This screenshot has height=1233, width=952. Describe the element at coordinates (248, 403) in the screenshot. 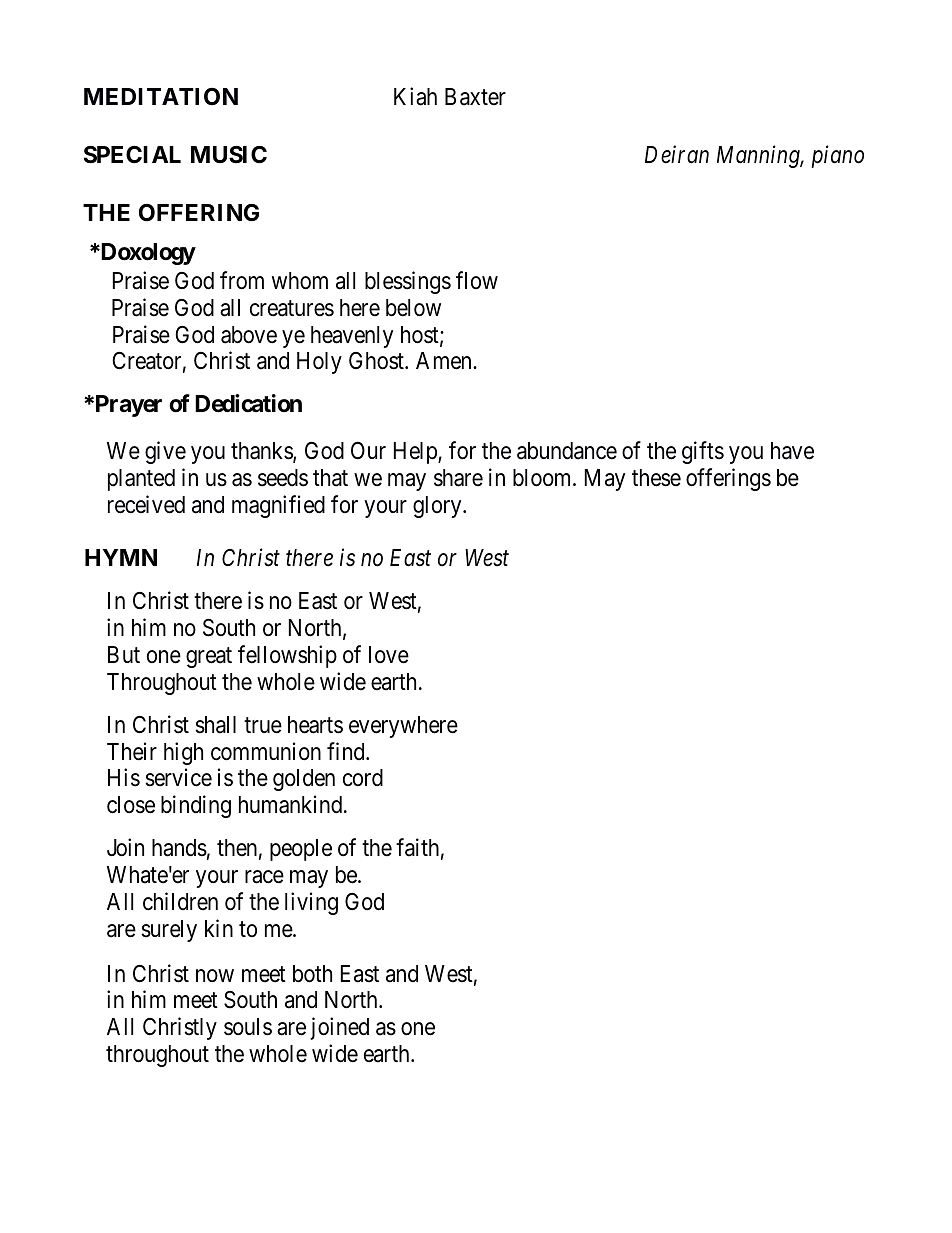

I see `Dedication` at that location.
